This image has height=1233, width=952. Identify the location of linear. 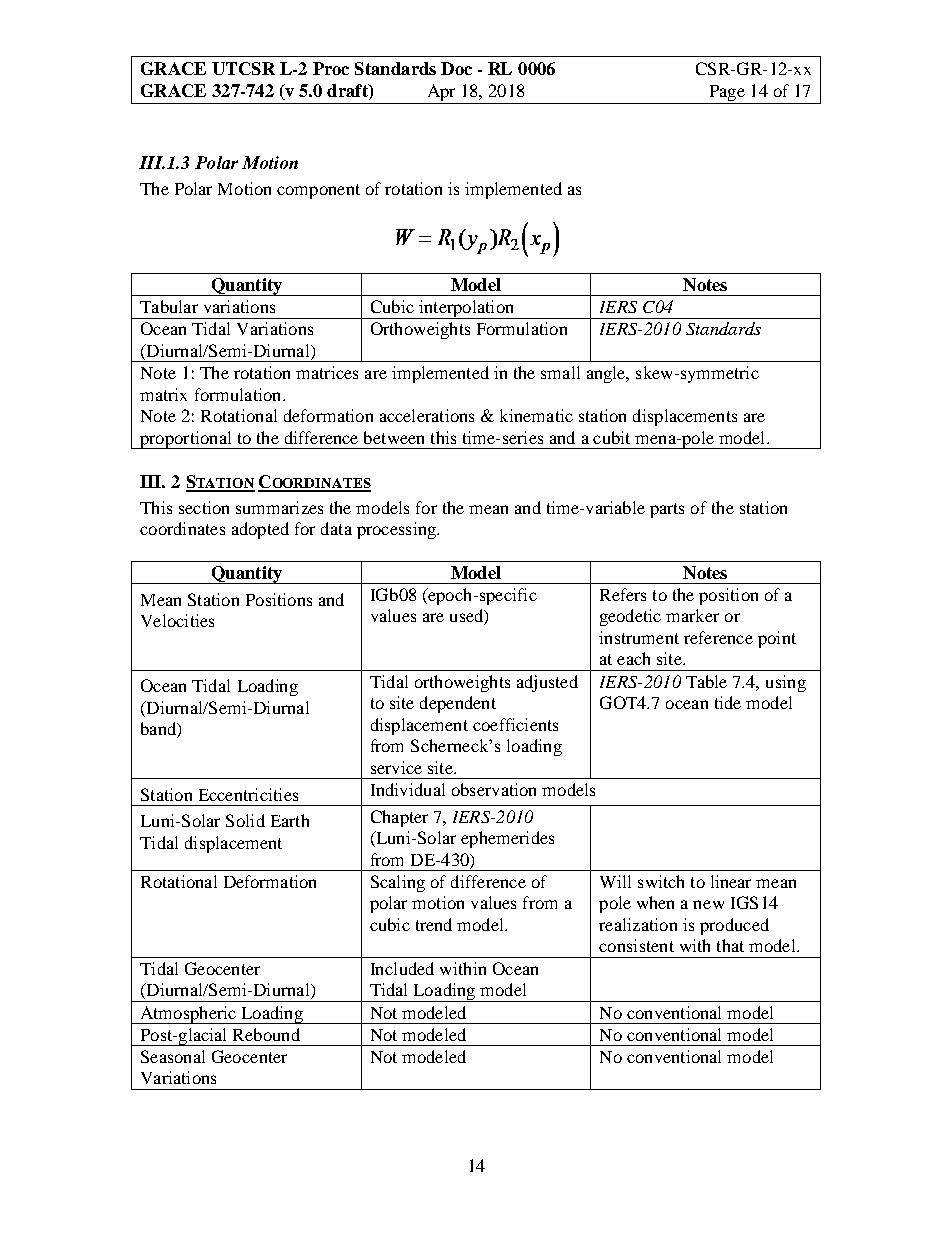
(731, 881).
